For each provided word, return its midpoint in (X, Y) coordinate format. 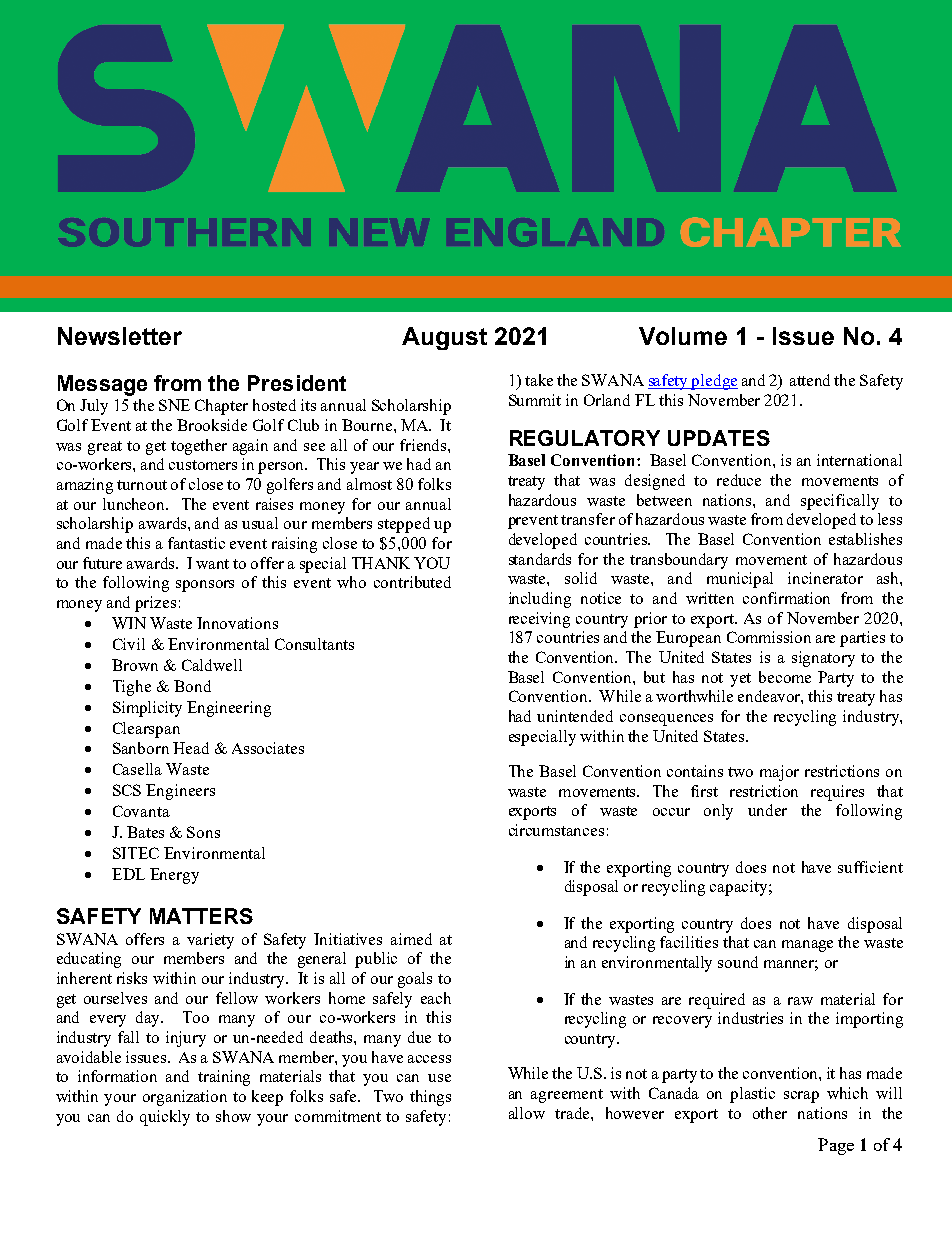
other (770, 1113)
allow (527, 1113)
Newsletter (120, 336)
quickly (165, 1118)
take (539, 380)
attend (810, 380)
